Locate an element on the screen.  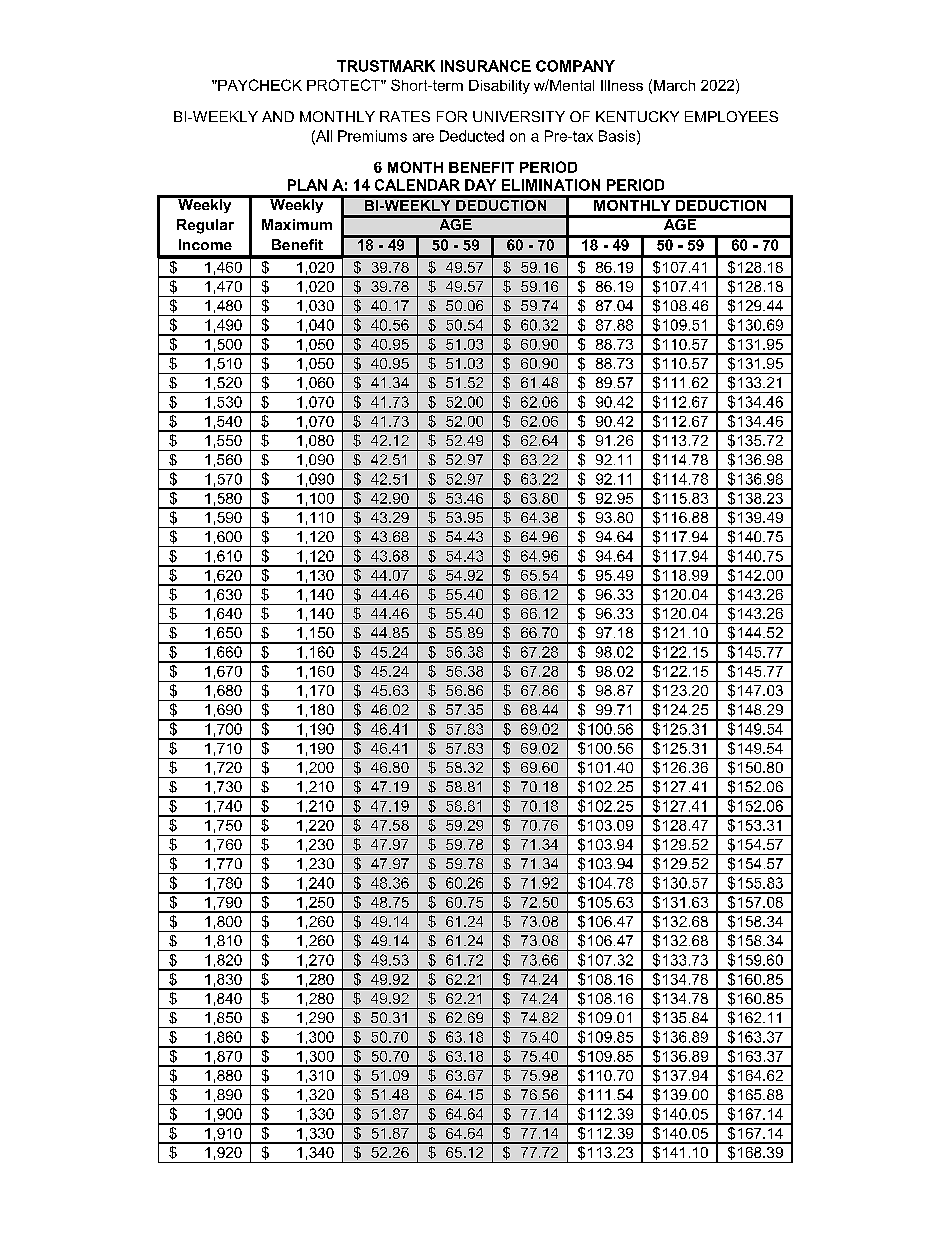
INSURANCE is located at coordinates (486, 66).
